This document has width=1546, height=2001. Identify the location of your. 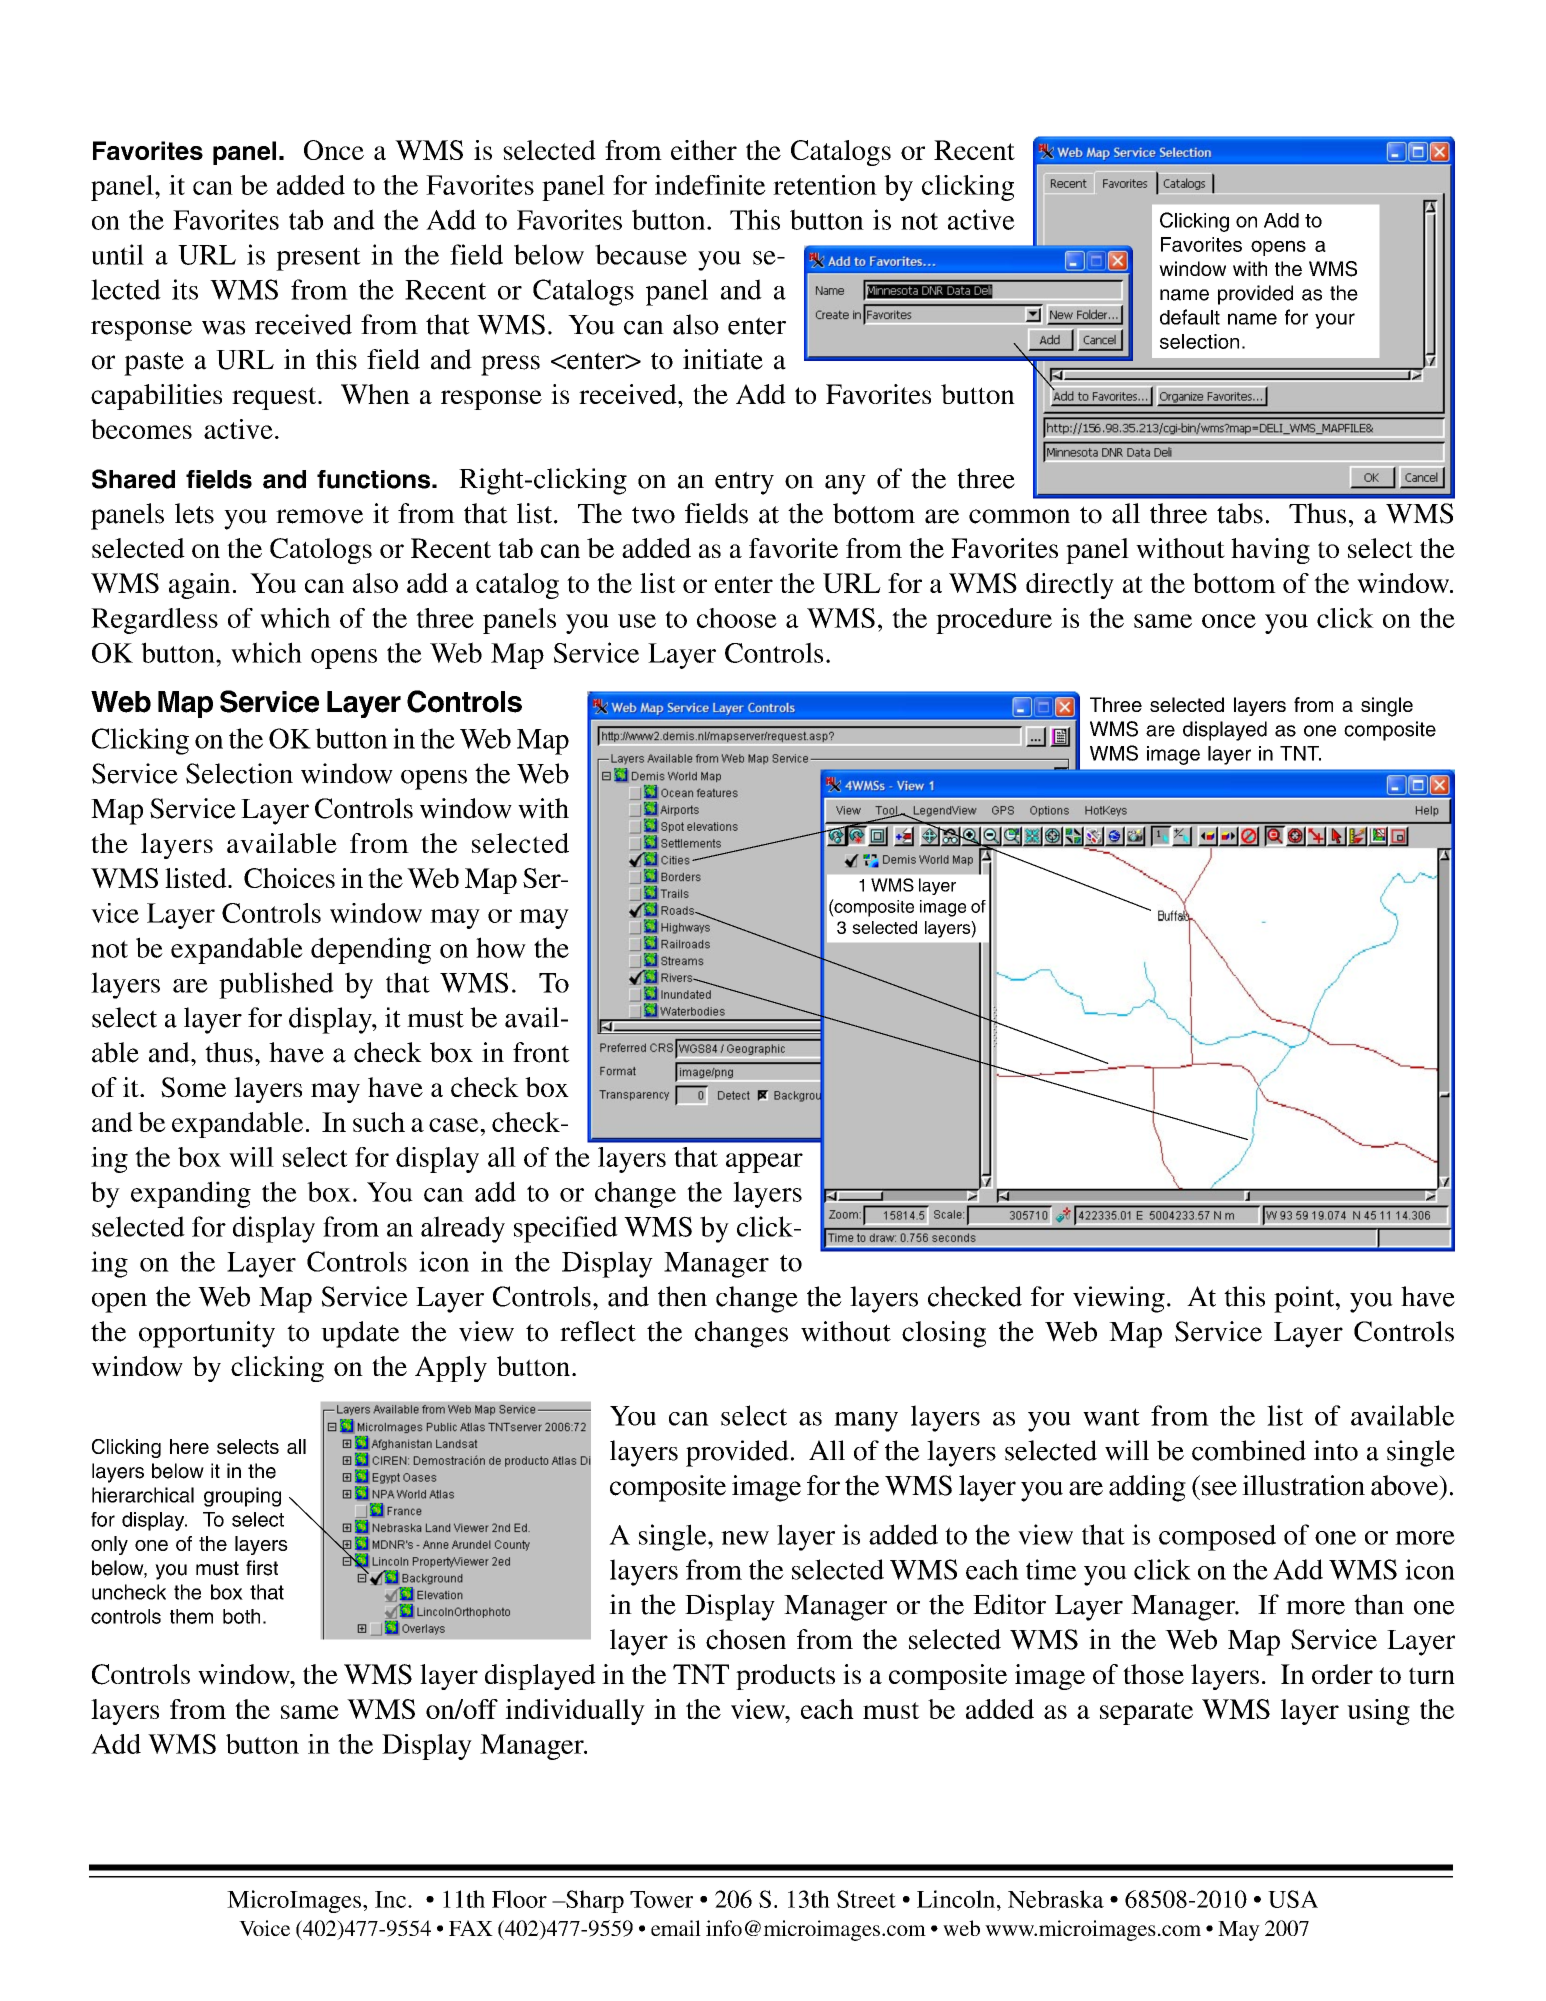
(1335, 321).
